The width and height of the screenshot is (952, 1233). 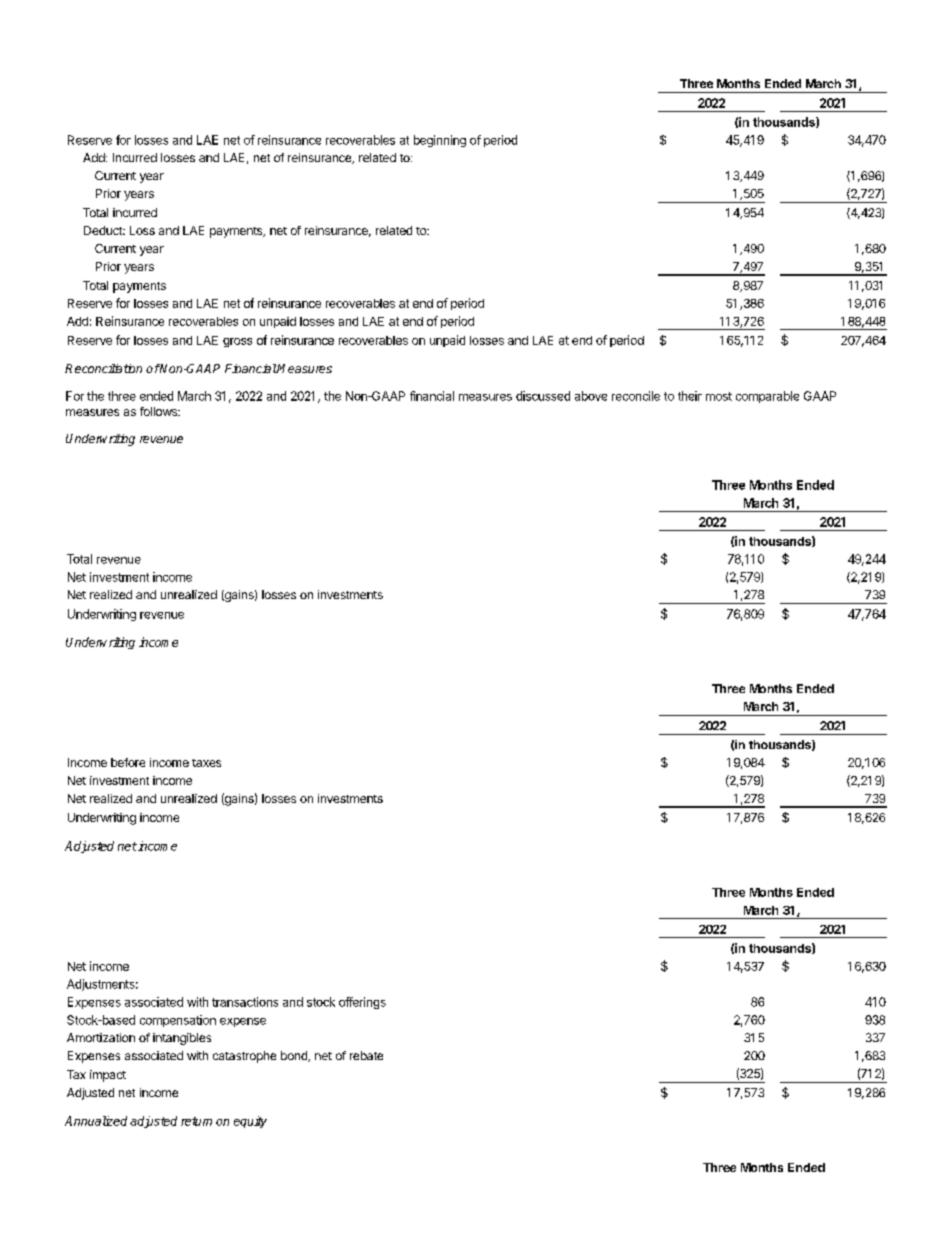 I want to click on gross, so click(x=237, y=342).
